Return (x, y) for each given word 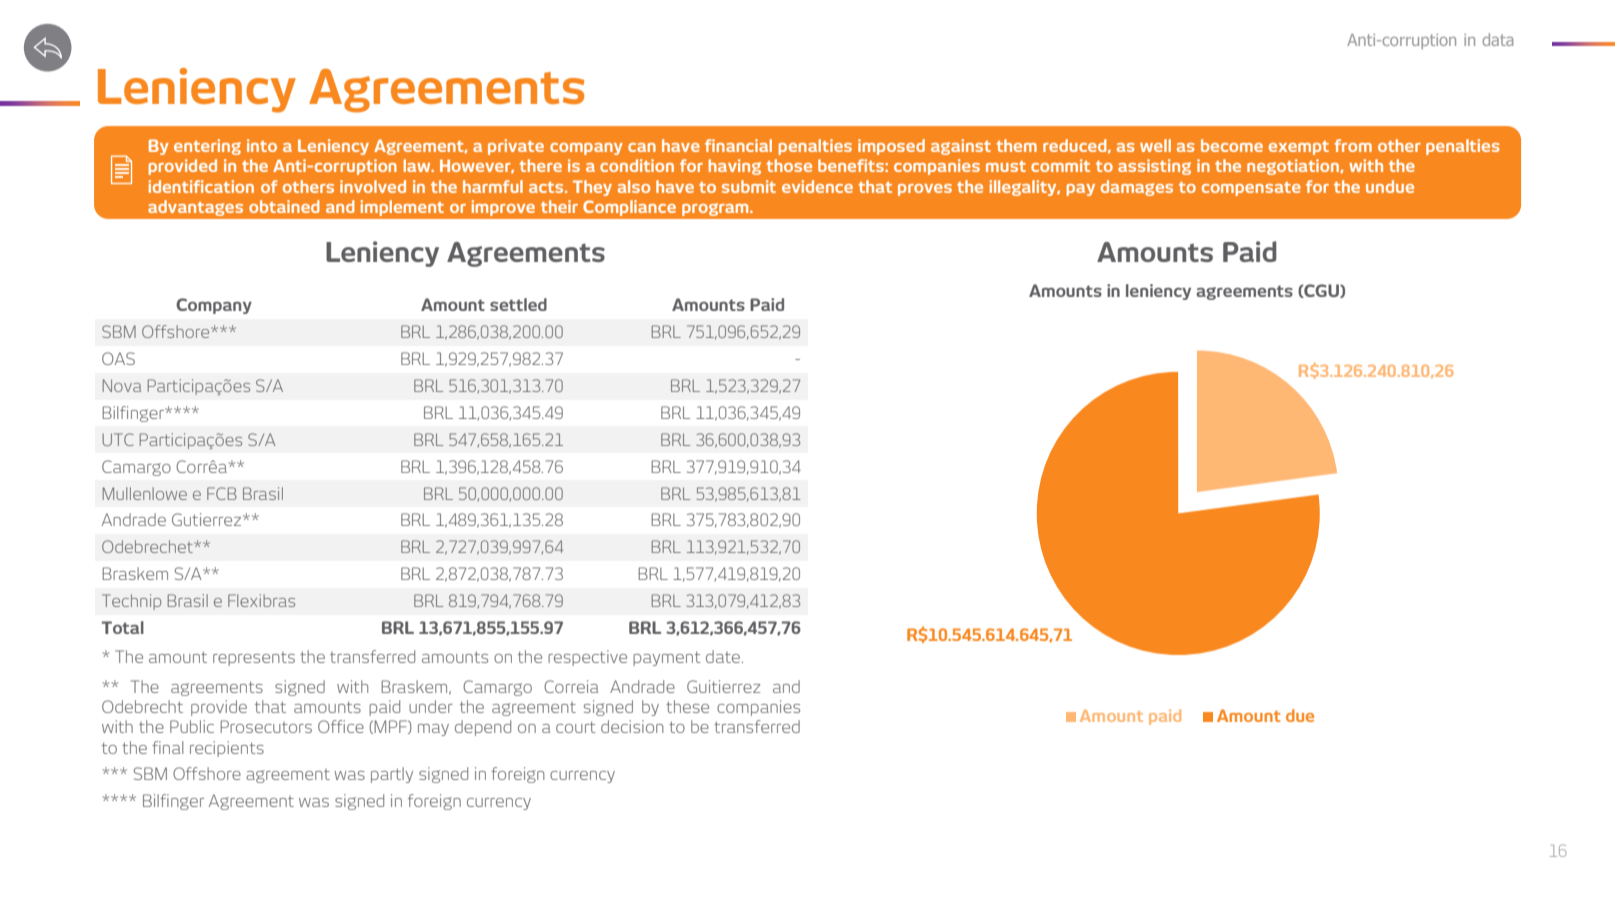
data (1497, 39)
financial (738, 145)
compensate (1251, 189)
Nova (122, 385)
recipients (227, 749)
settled (518, 304)
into (262, 145)
